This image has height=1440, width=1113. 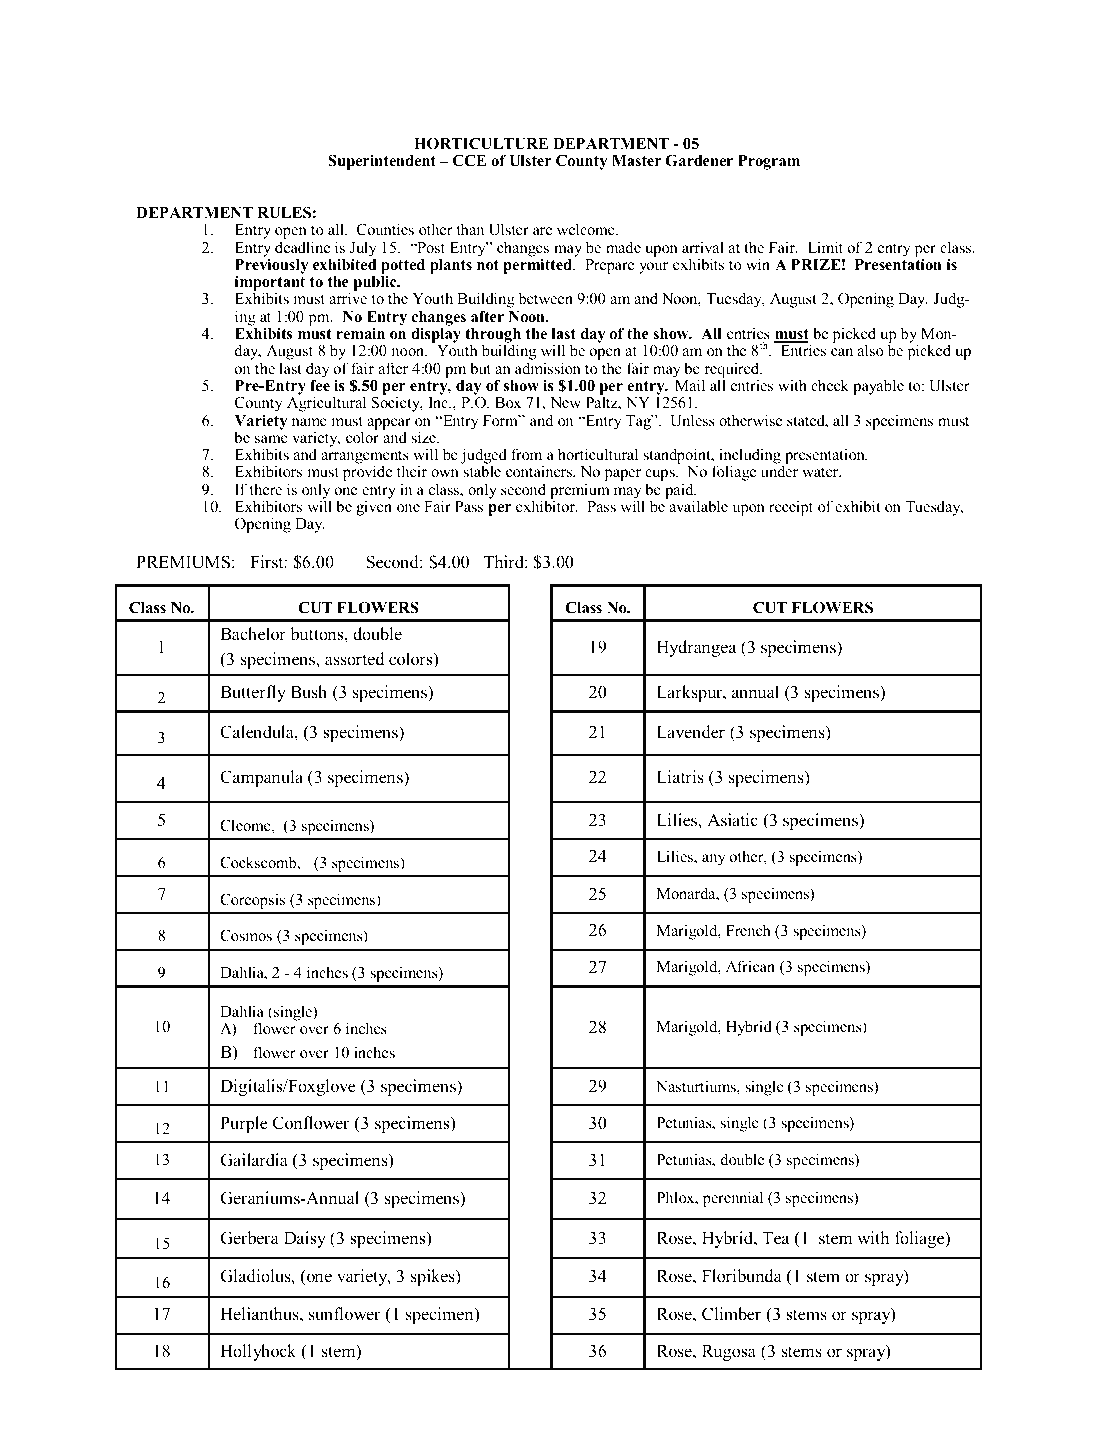 I want to click on Superintendent, so click(x=382, y=162).
